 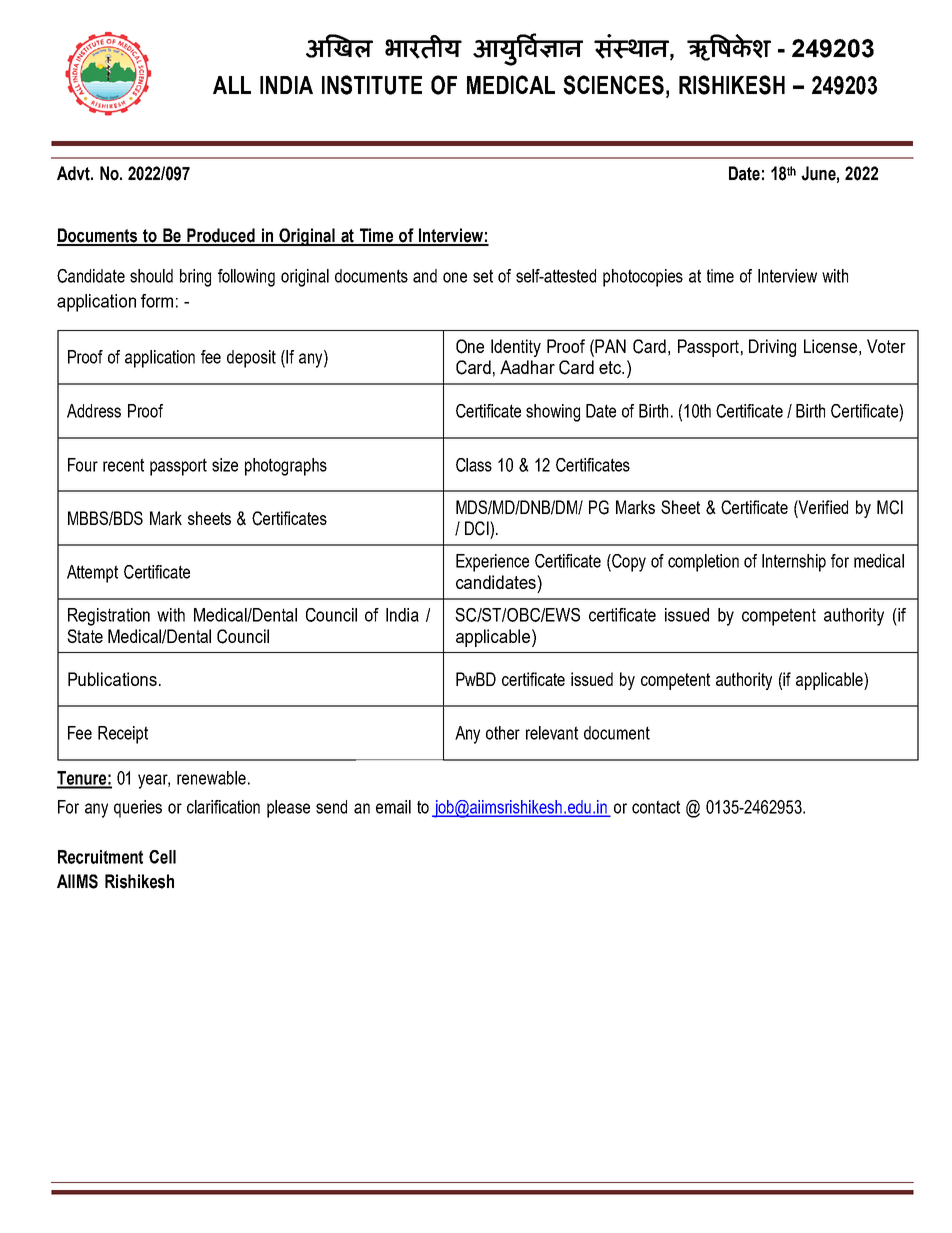 I want to click on size, so click(x=225, y=465).
